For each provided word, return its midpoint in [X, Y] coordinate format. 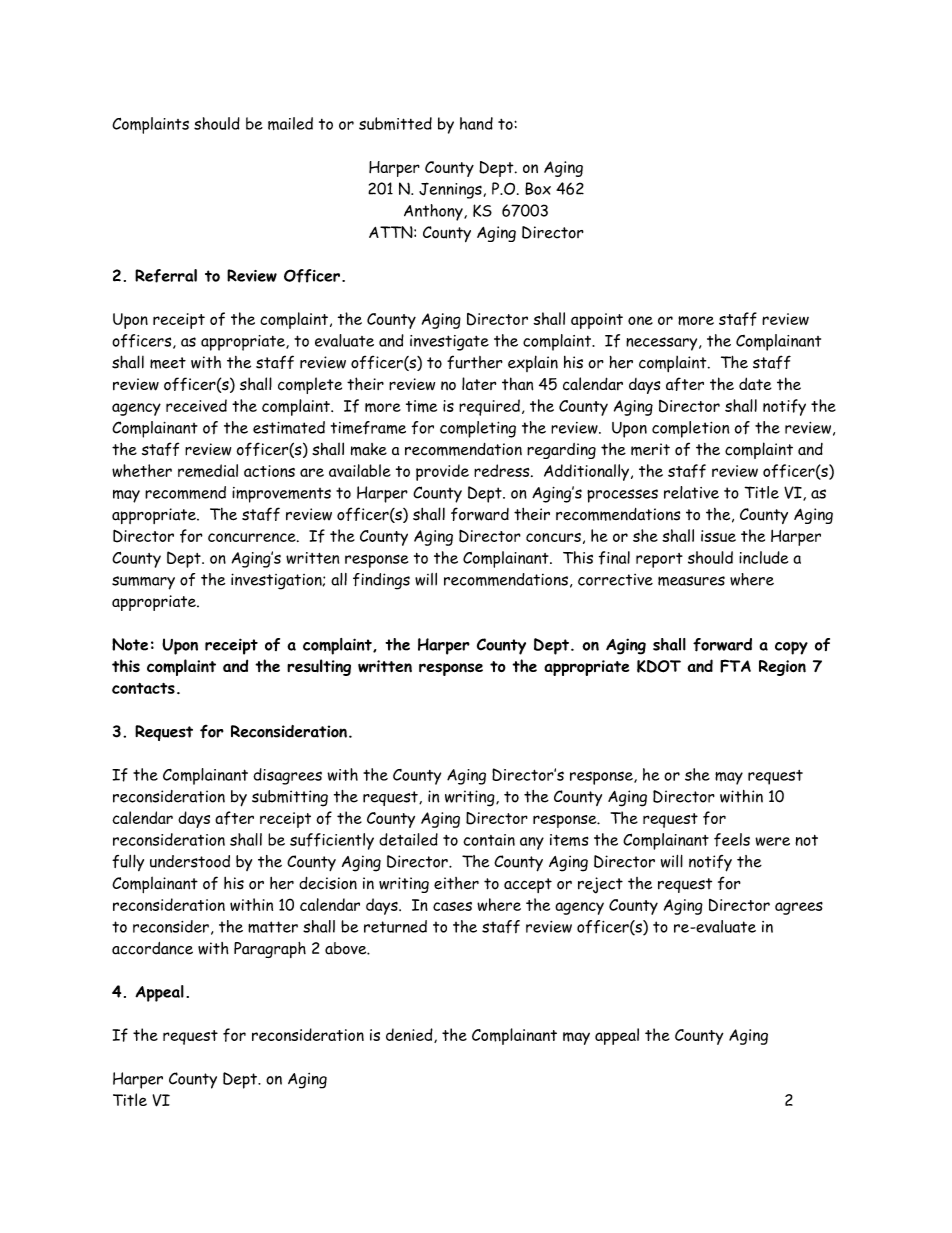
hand [476, 123]
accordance [152, 948]
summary [143, 583]
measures [691, 581]
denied [410, 1035]
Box [538, 188]
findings [381, 581]
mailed [290, 123]
